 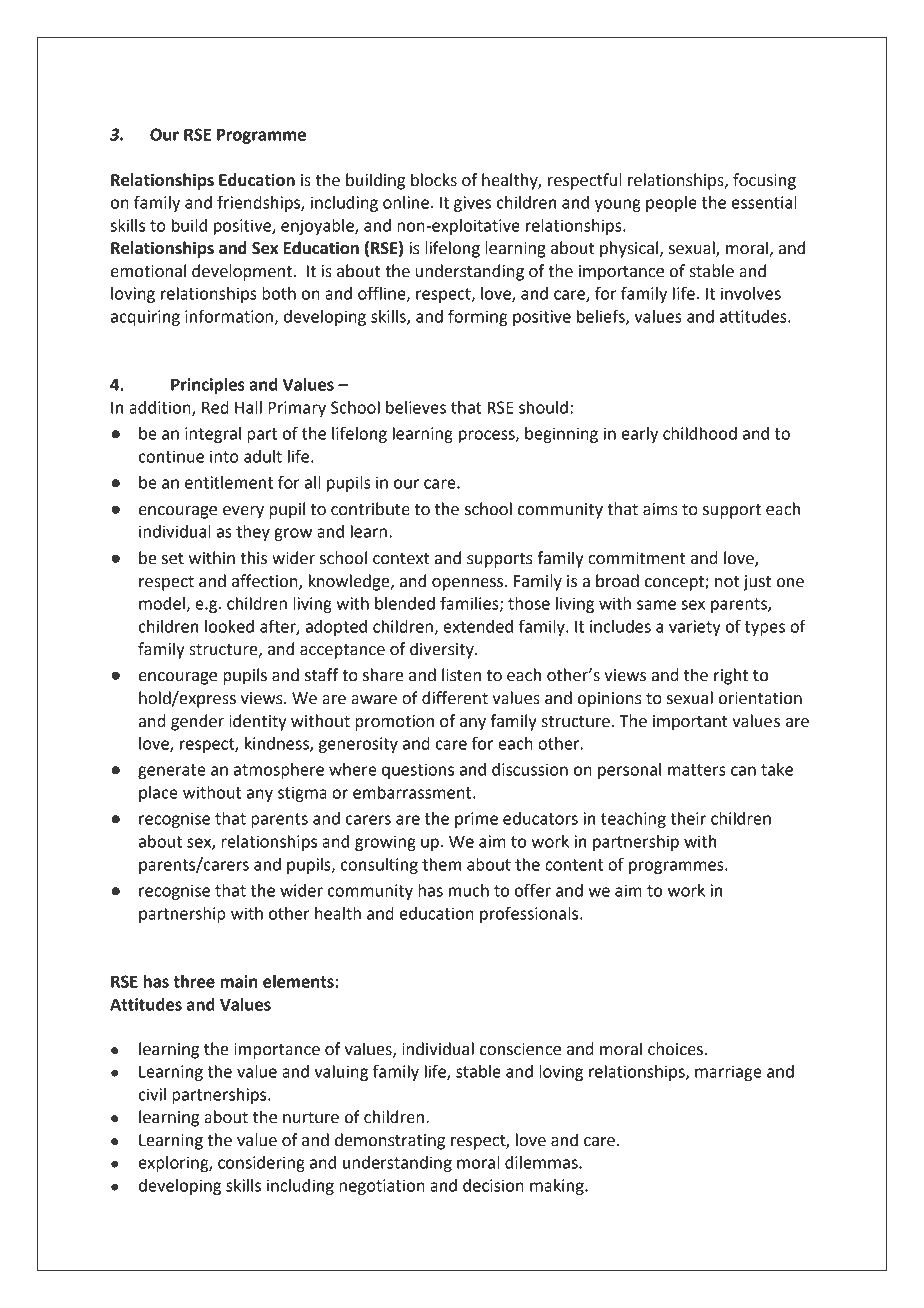 I want to click on main, so click(x=239, y=981).
